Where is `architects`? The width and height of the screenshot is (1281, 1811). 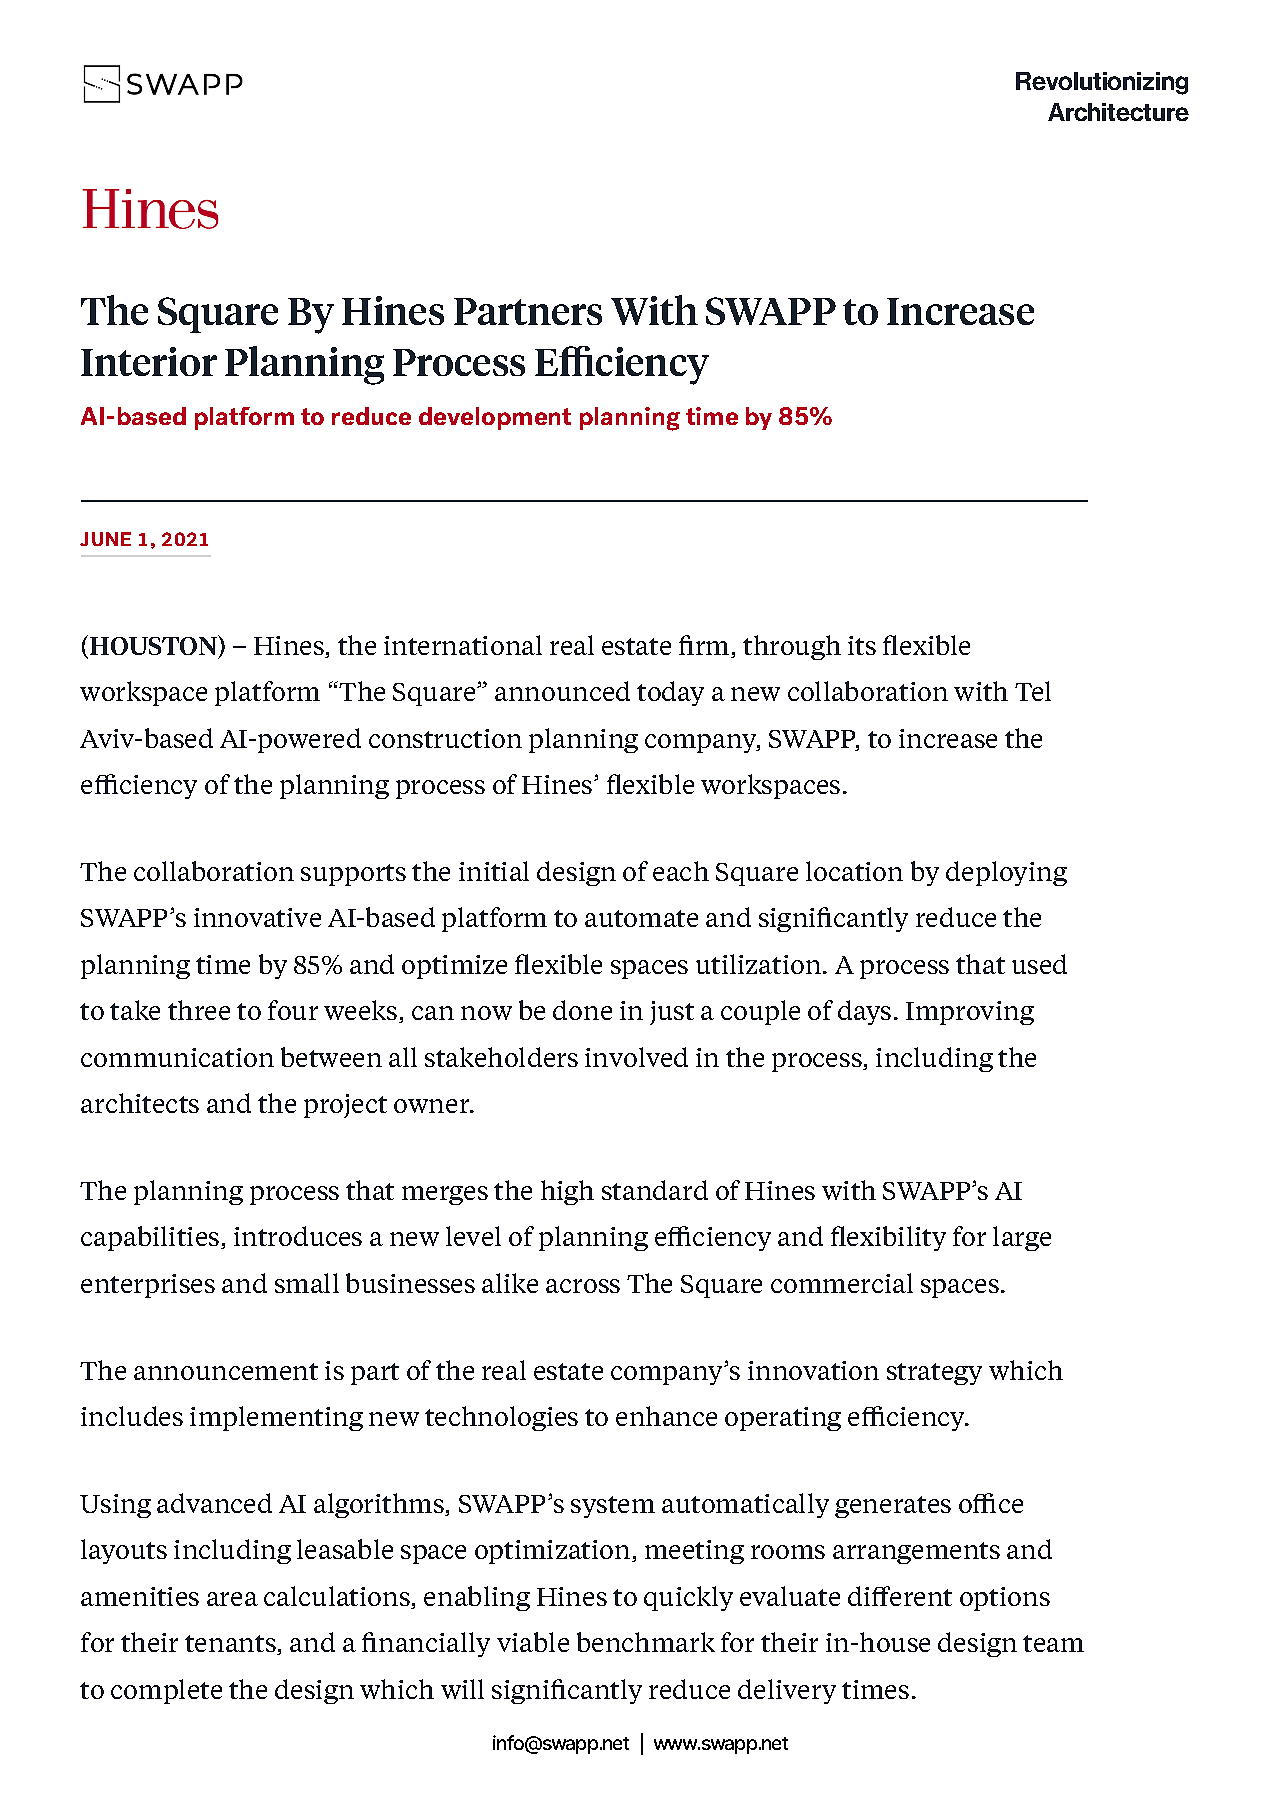
architects is located at coordinates (140, 1103).
